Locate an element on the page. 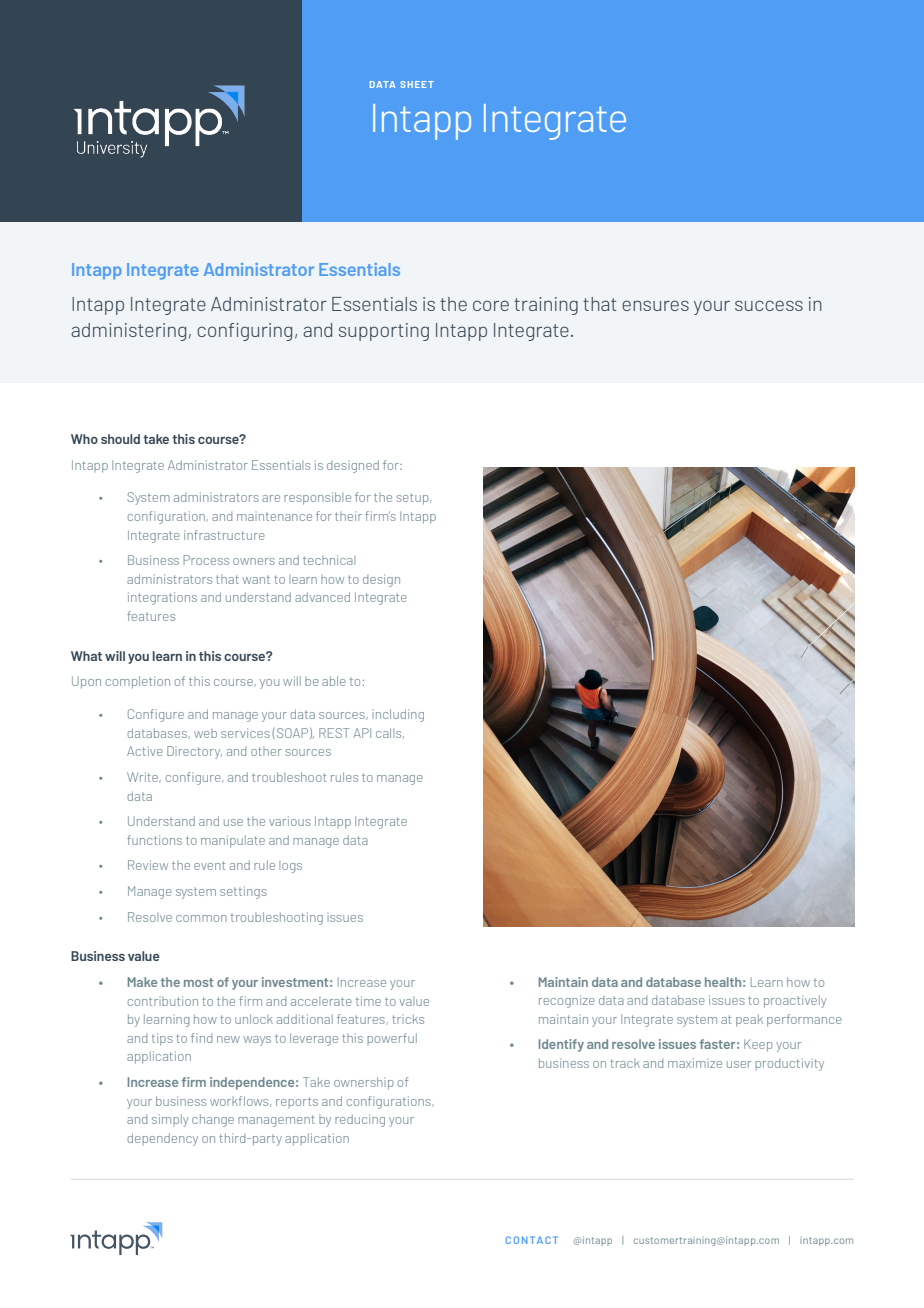  supporting is located at coordinates (384, 332).
